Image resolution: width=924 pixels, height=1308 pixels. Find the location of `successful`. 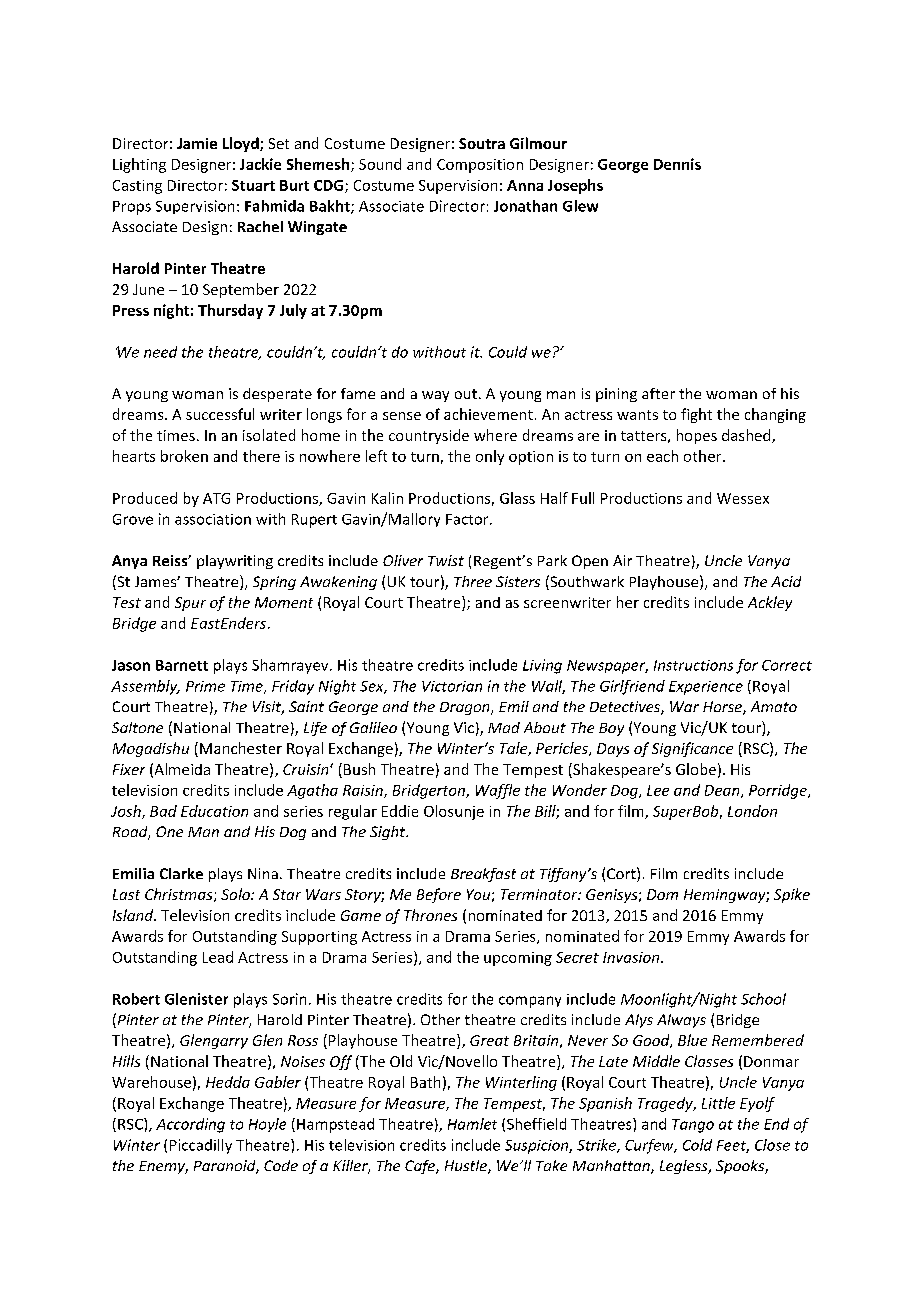

successful is located at coordinates (220, 414).
